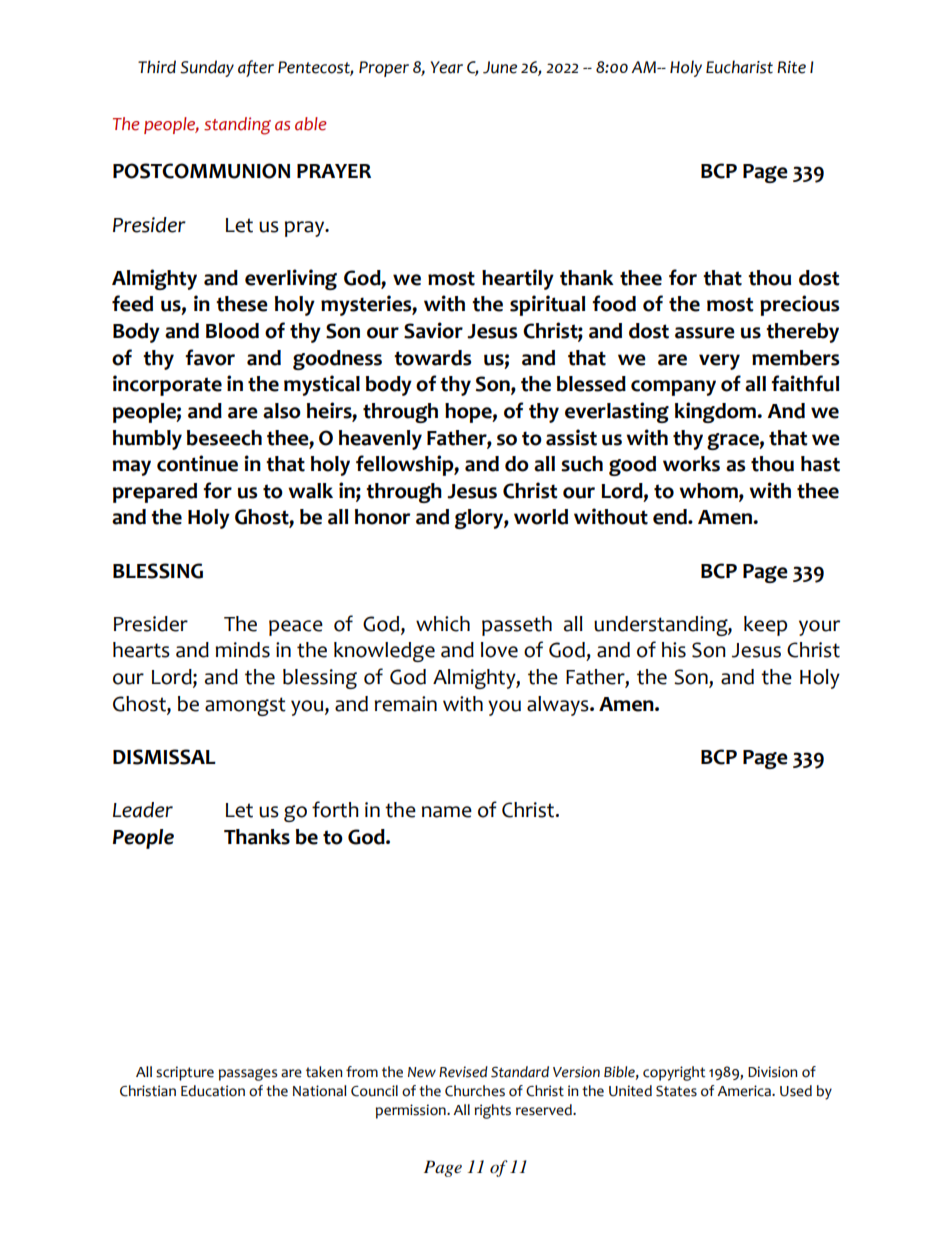 This document has width=952, height=1233. I want to click on Eucharist, so click(739, 67).
